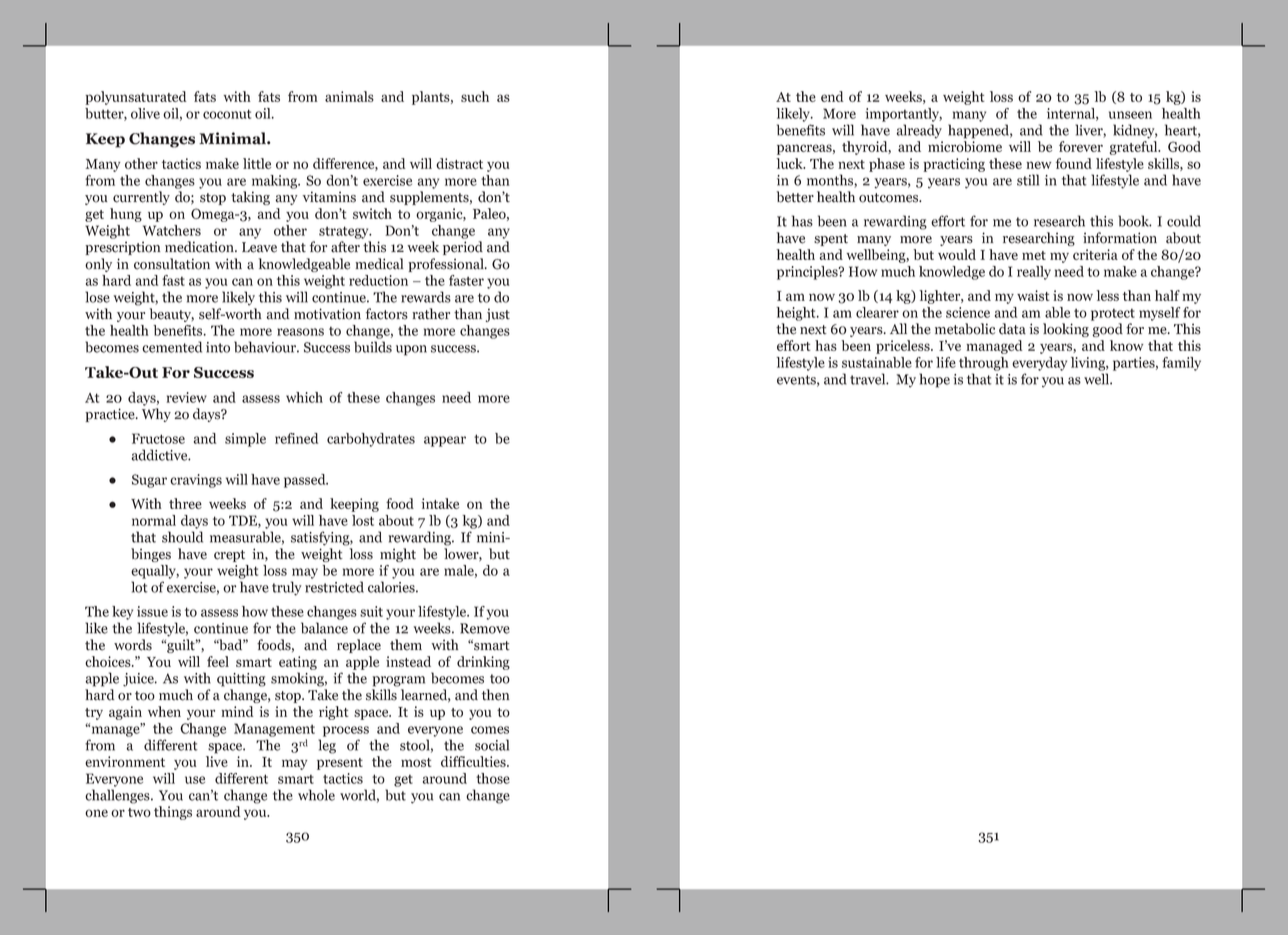 This image has width=1288, height=935. Describe the element at coordinates (934, 380) in the image. I see `hope` at that location.
